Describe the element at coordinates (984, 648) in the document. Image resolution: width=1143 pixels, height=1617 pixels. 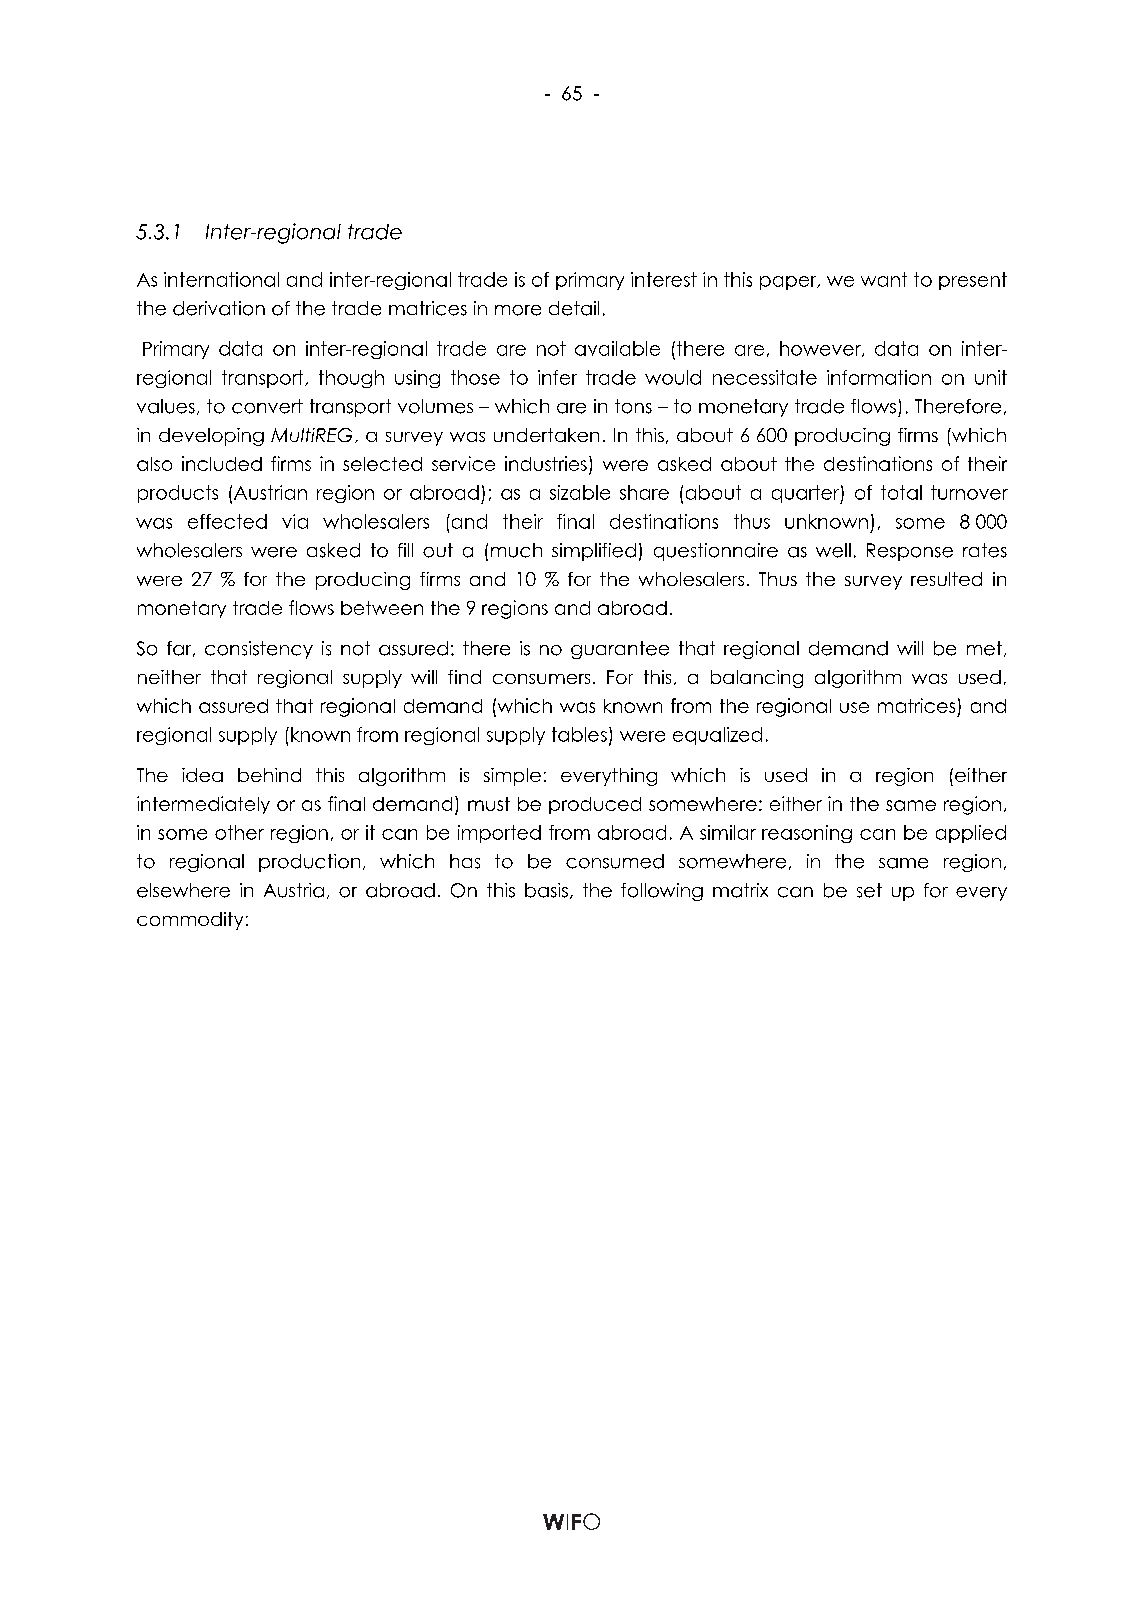
I see `met` at that location.
